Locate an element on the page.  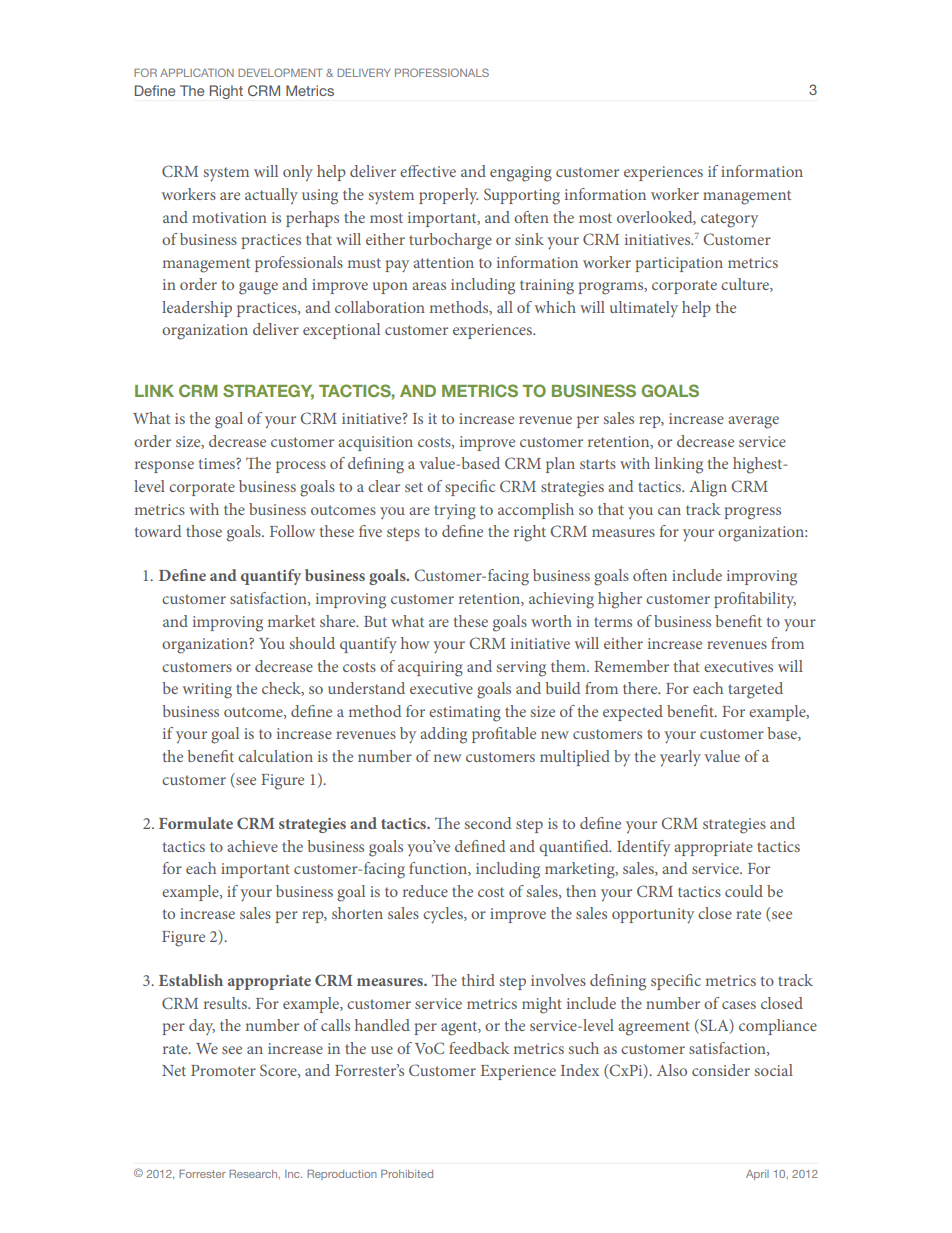
category is located at coordinates (729, 220).
